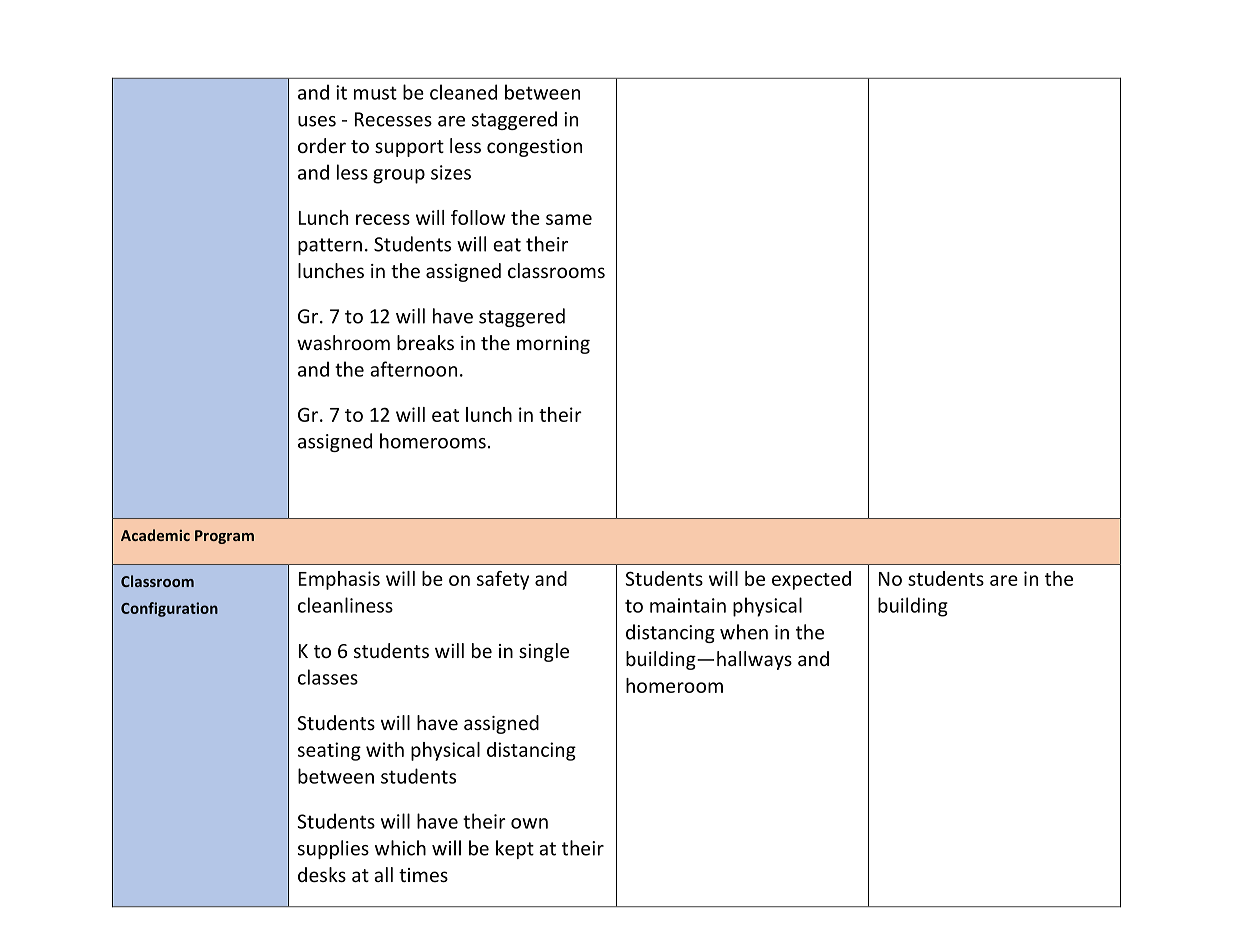  Describe the element at coordinates (811, 580) in the page. I see `expected` at that location.
